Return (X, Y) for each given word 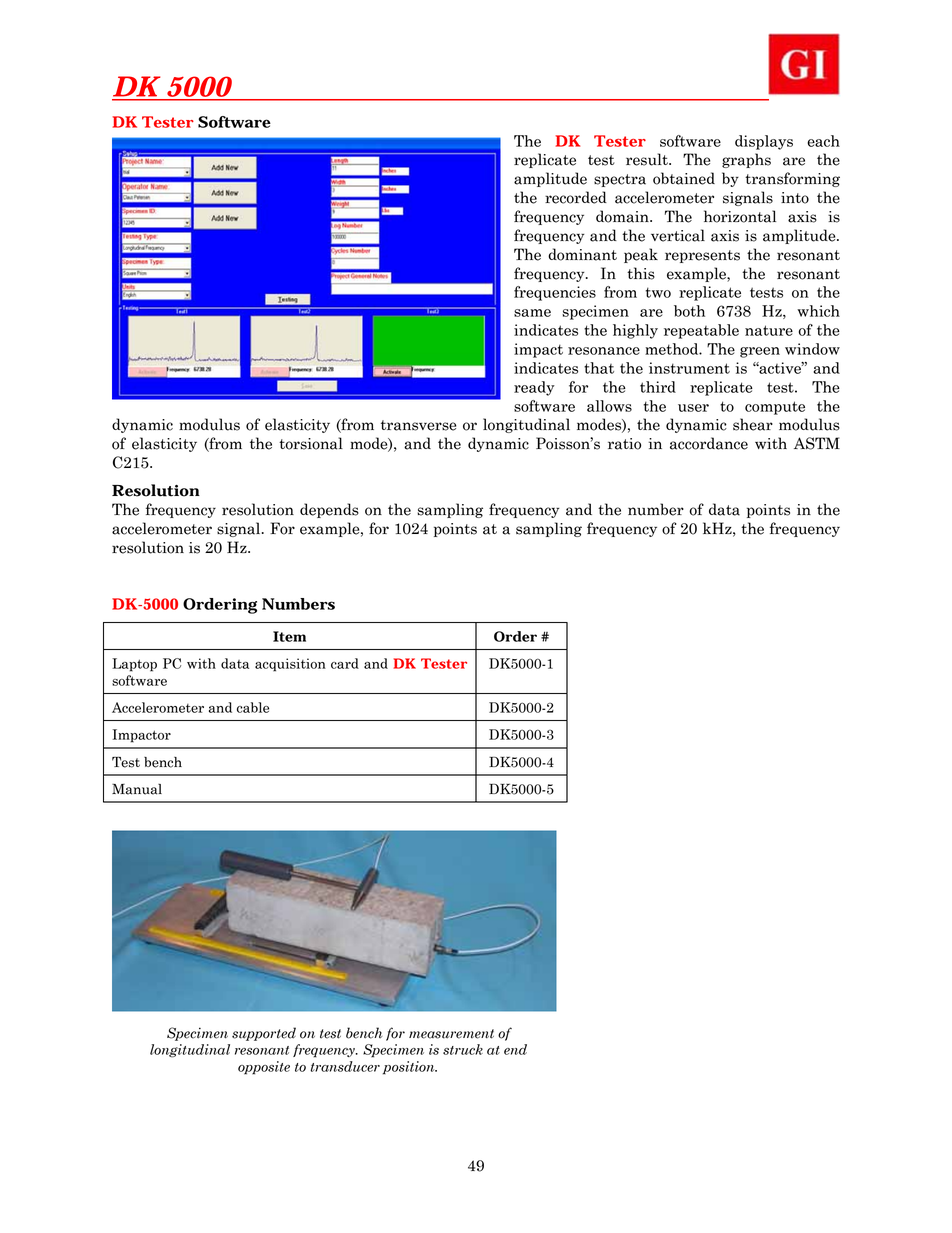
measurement (451, 1034)
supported (264, 1034)
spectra (620, 180)
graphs (746, 160)
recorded (576, 197)
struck (463, 1049)
